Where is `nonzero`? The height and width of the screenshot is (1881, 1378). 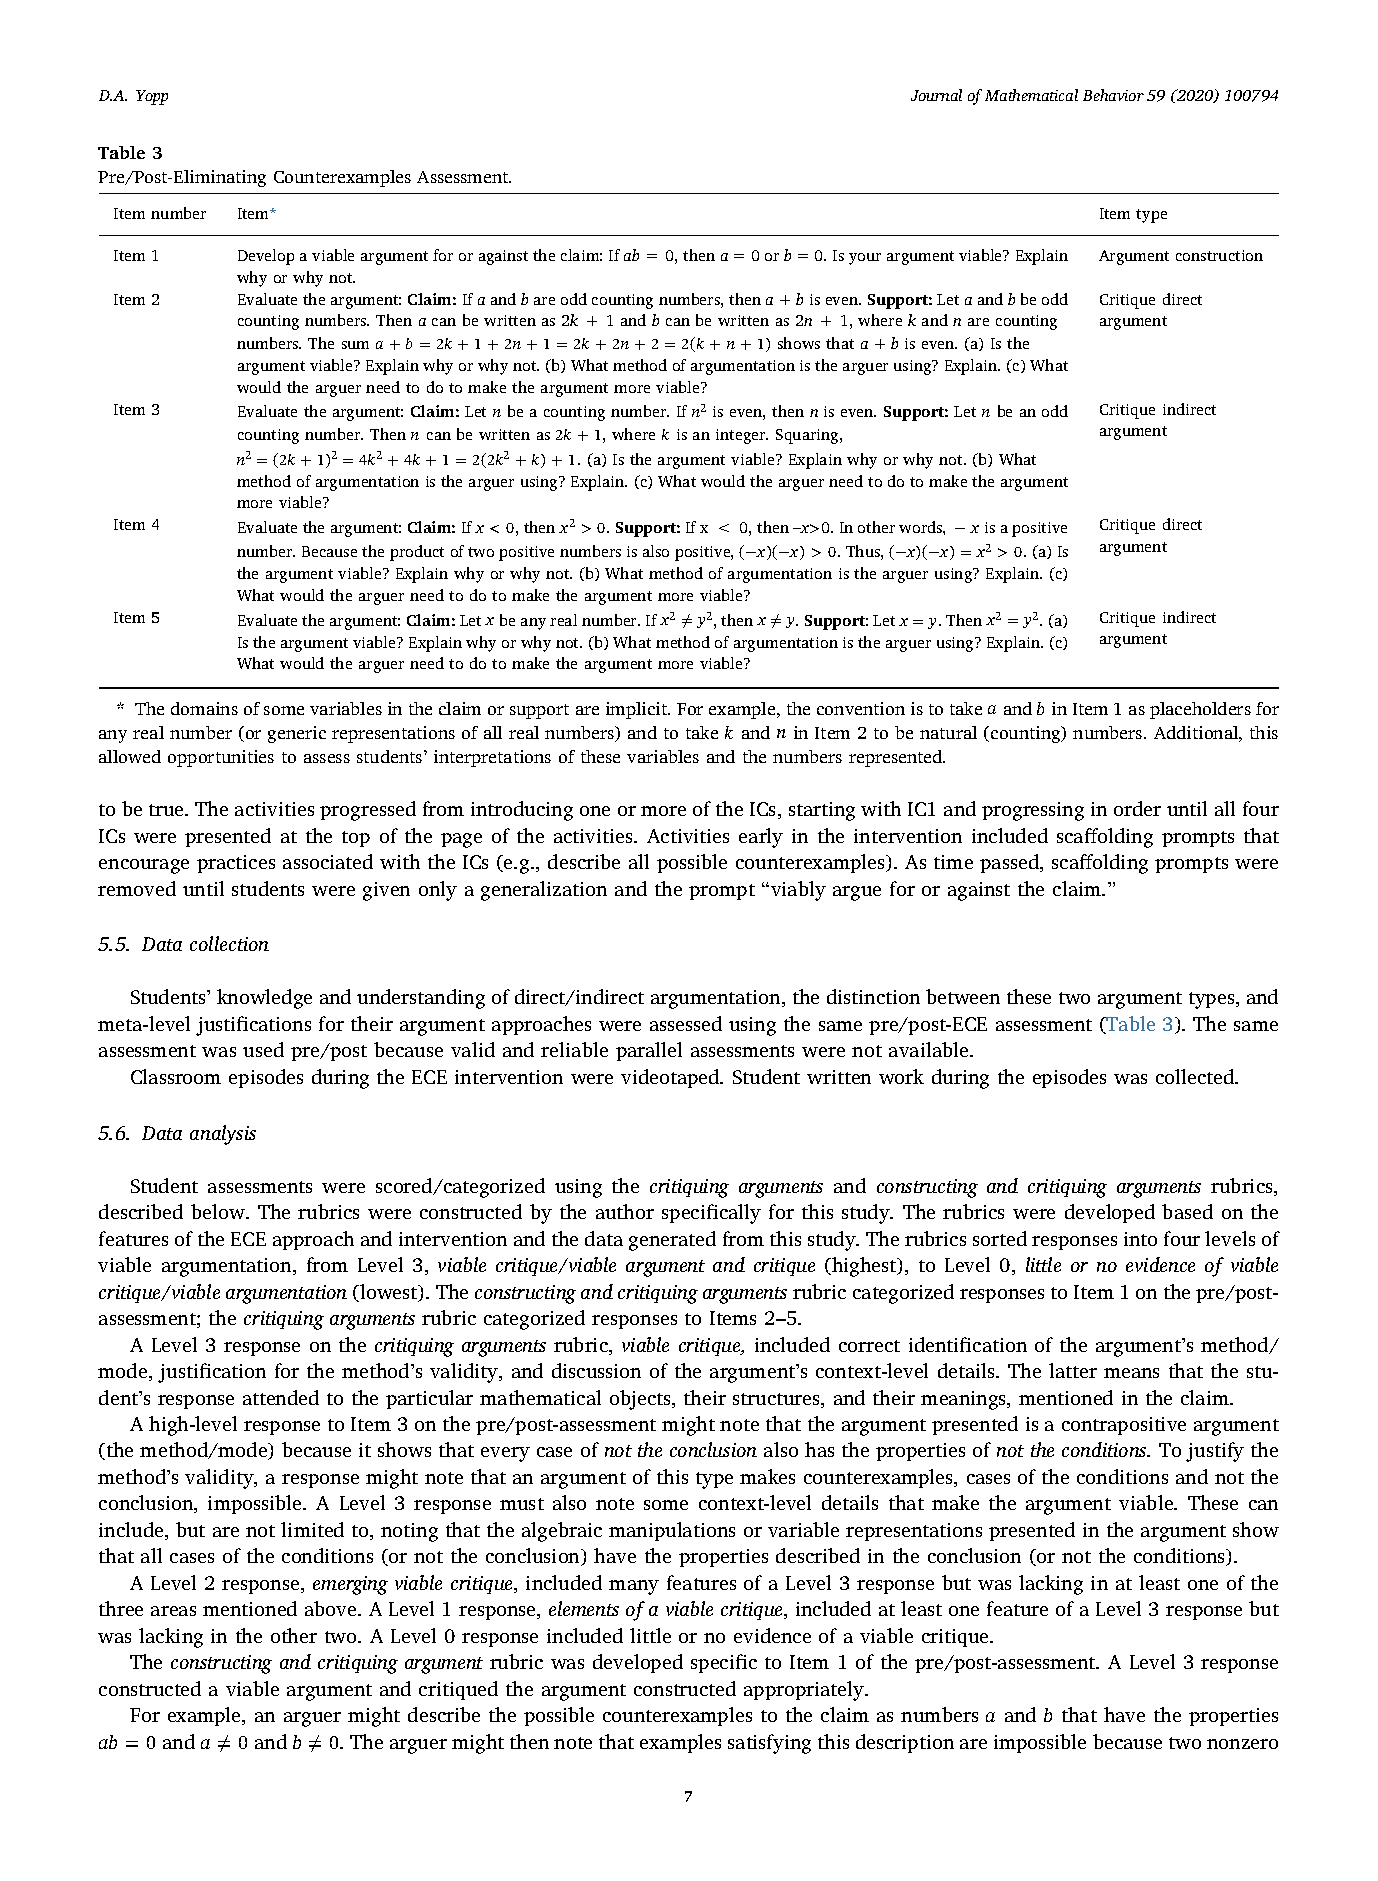
nonzero is located at coordinates (1242, 1744).
